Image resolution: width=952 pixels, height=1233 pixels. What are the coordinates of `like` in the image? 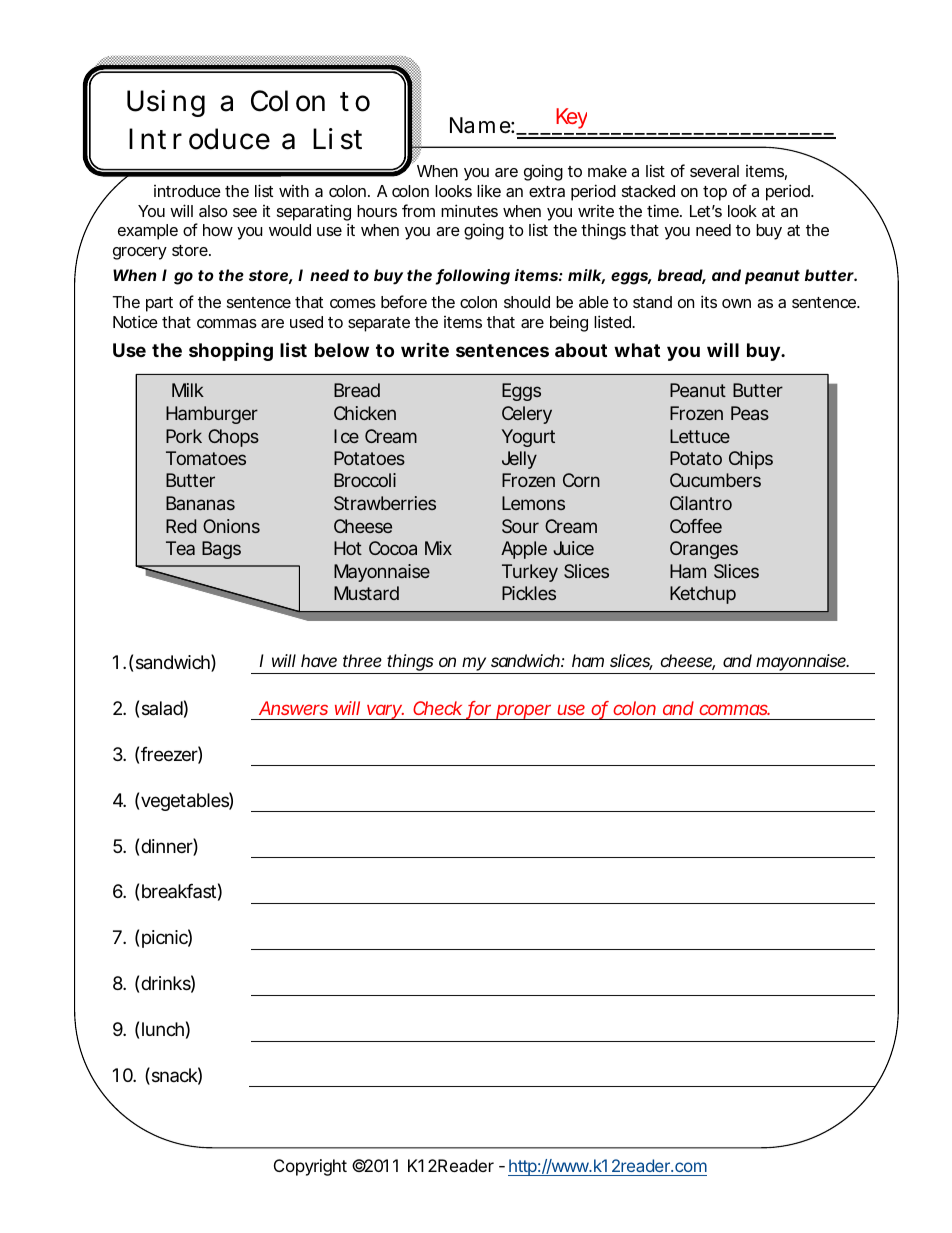 It's located at (489, 190).
